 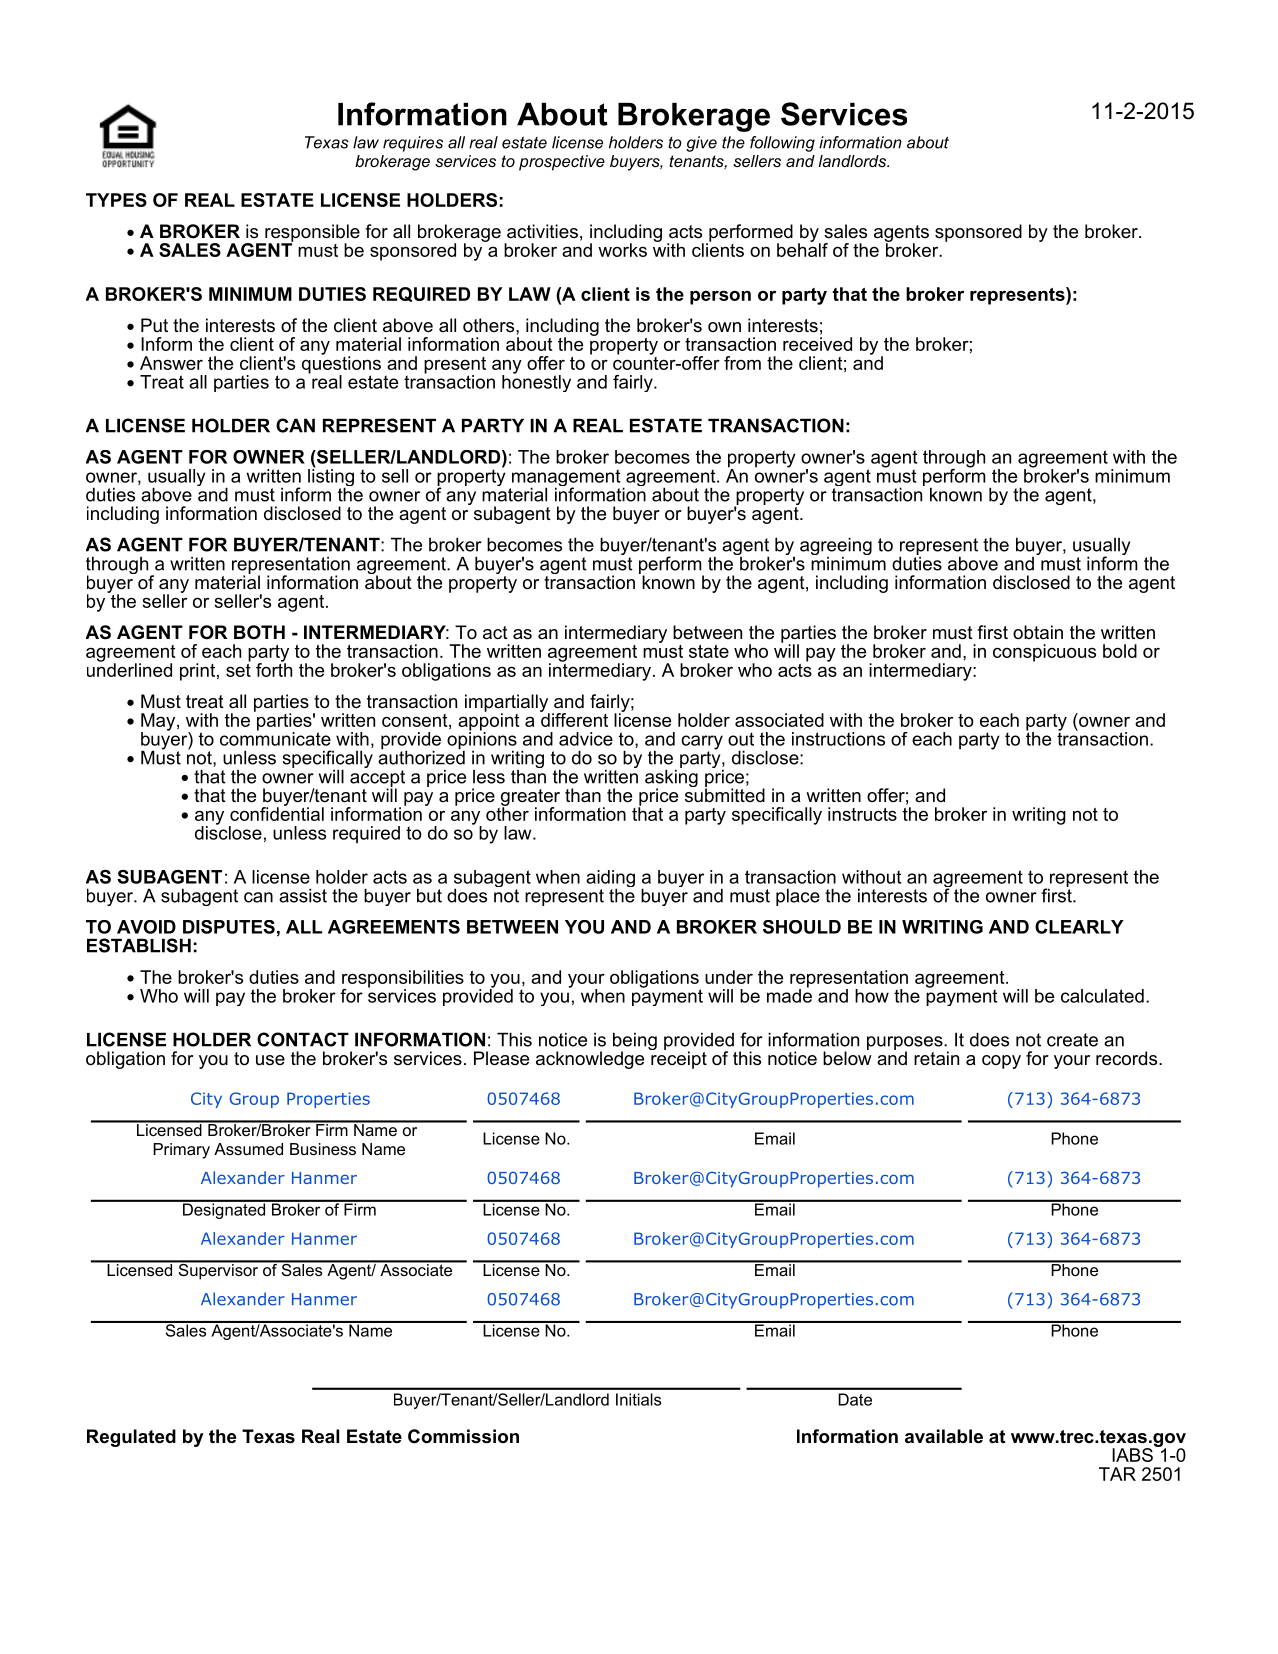 I want to click on Initials, so click(x=638, y=1399).
